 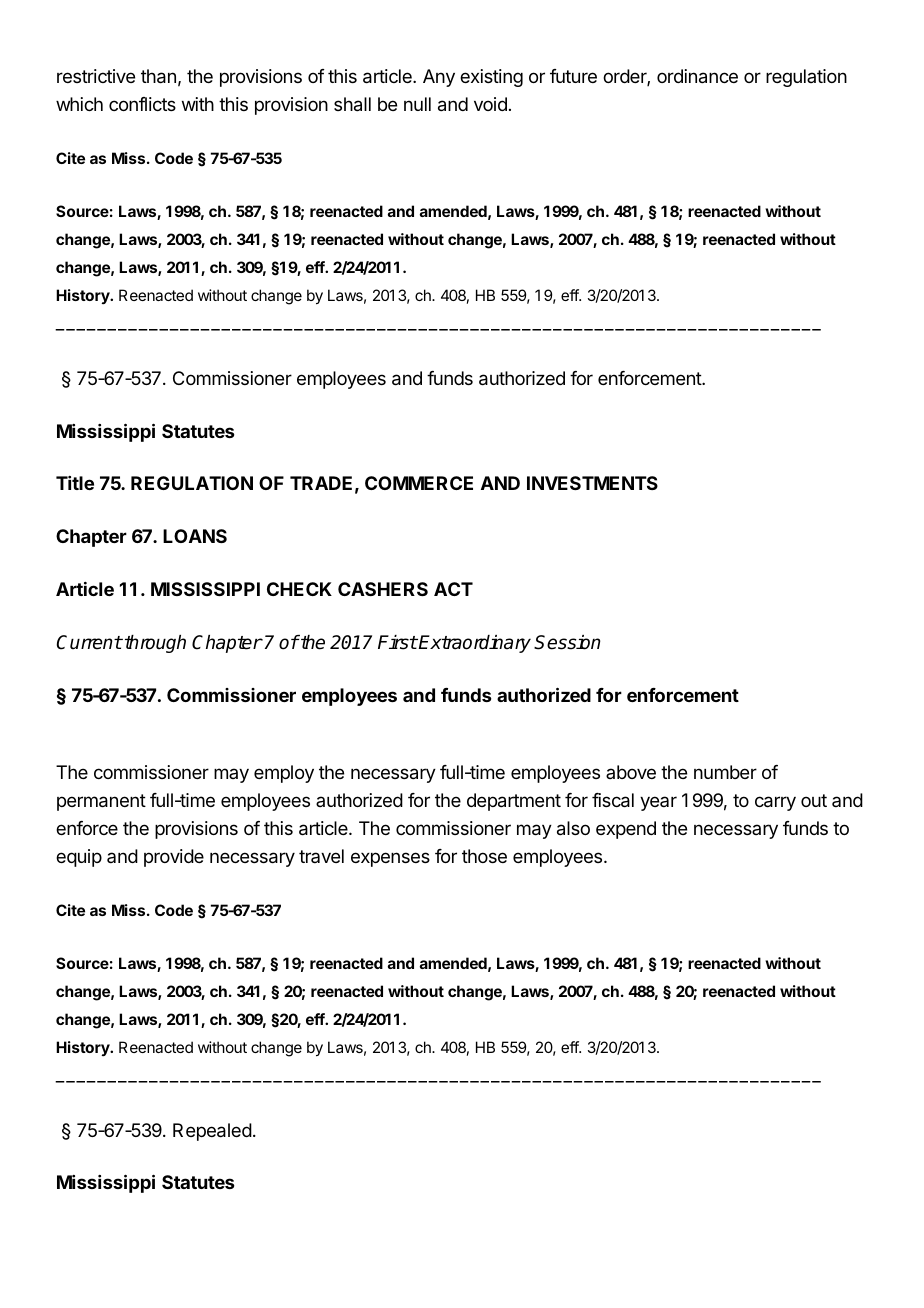 What do you see at coordinates (417, 104) in the screenshot?
I see `null` at bounding box center [417, 104].
